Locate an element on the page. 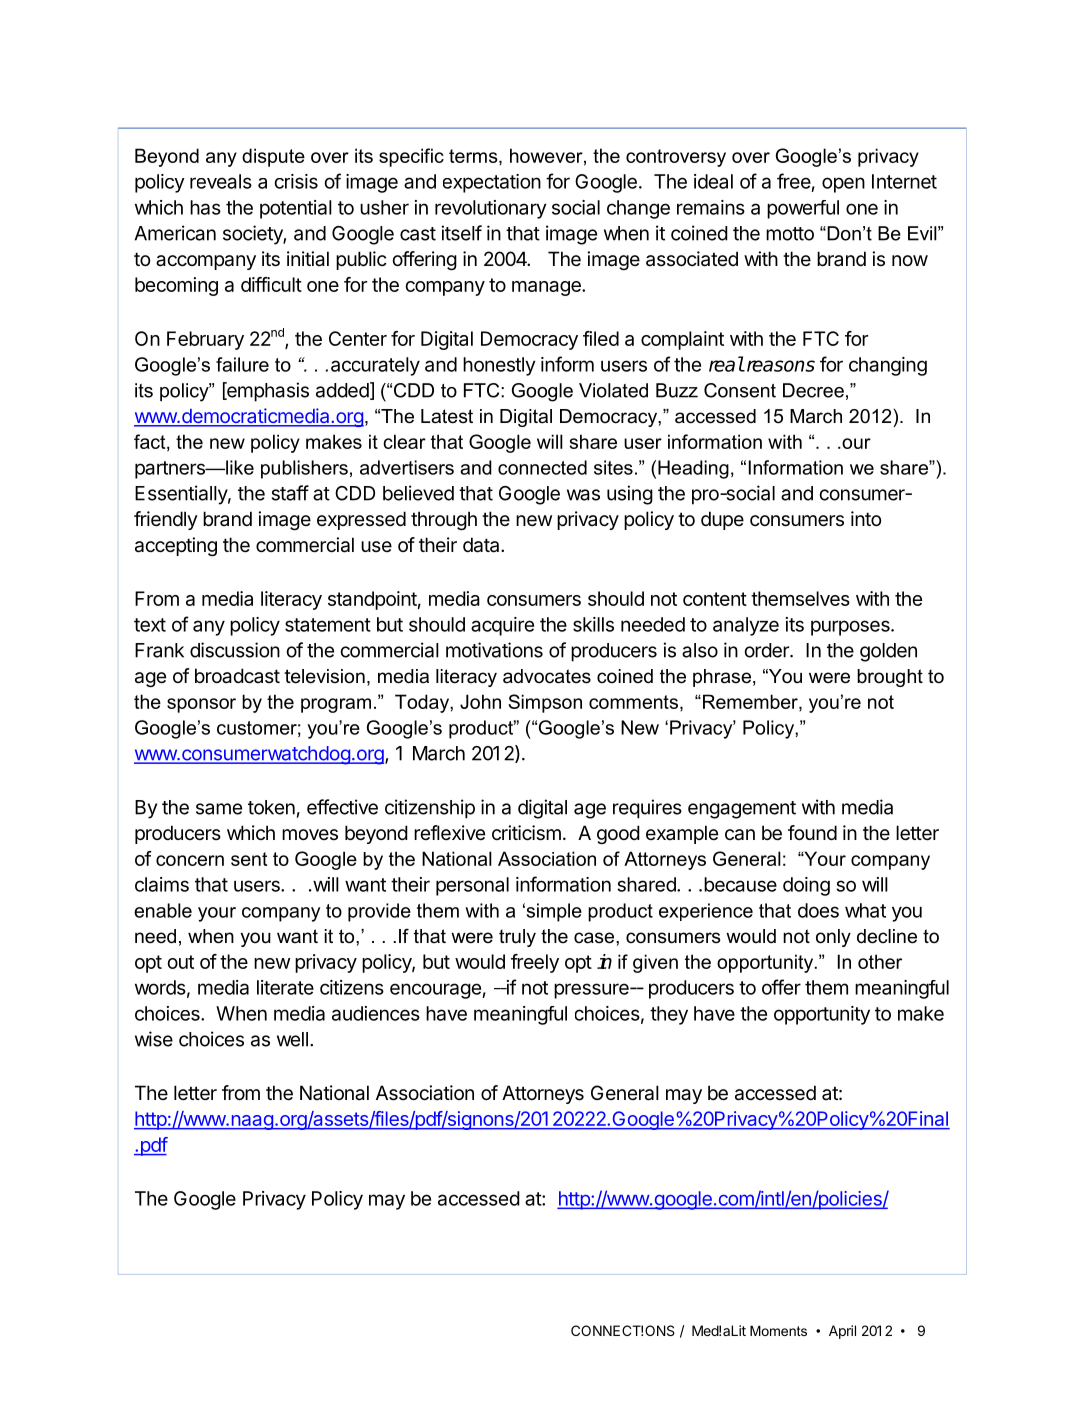  open is located at coordinates (843, 185).
